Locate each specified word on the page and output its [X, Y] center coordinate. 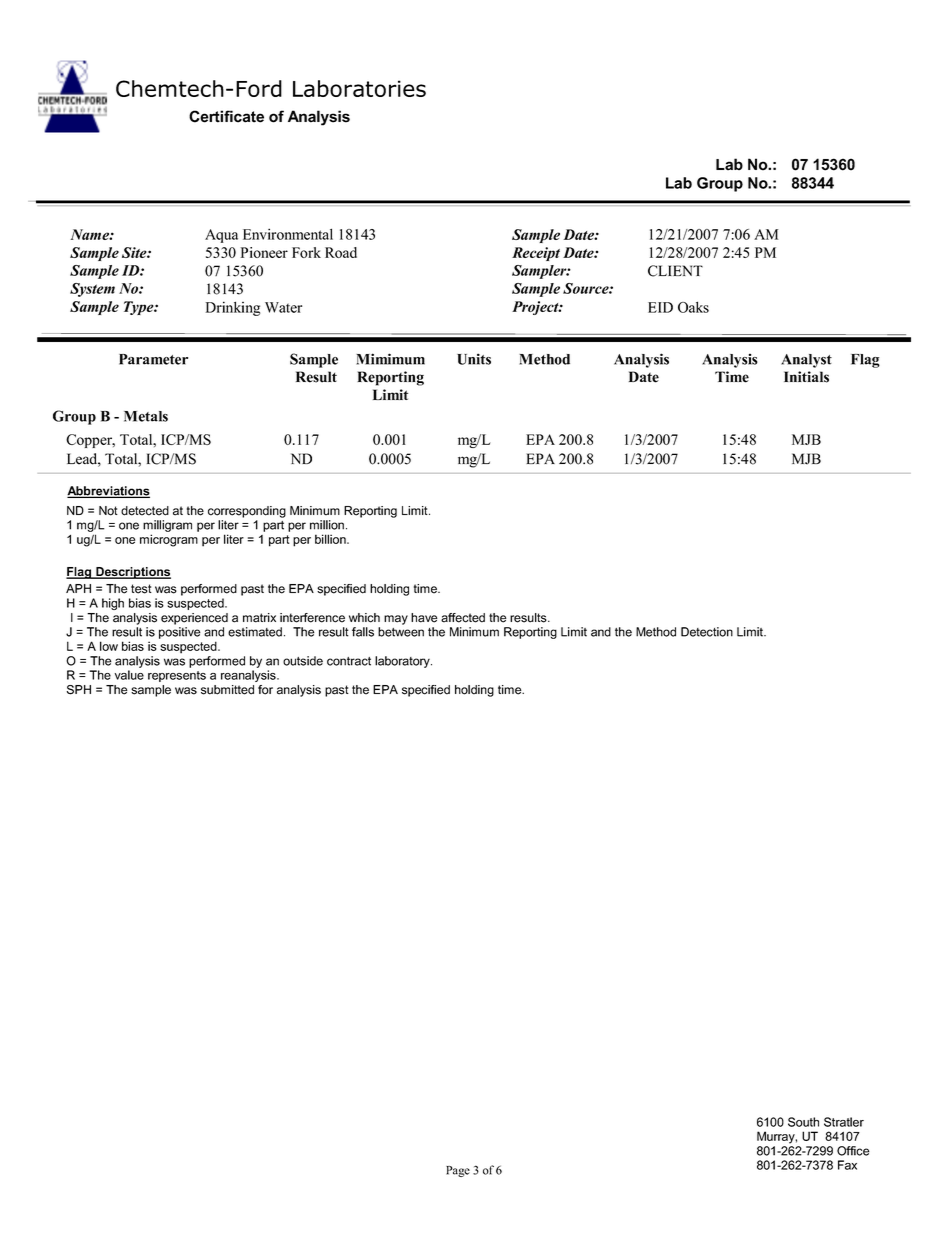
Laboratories [359, 88]
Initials [806, 377]
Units [474, 359]
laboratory [403, 662]
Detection [707, 632]
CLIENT [675, 271]
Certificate [226, 116]
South [803, 1122]
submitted [227, 690]
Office [853, 1151]
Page [458, 1171]
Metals [146, 416]
